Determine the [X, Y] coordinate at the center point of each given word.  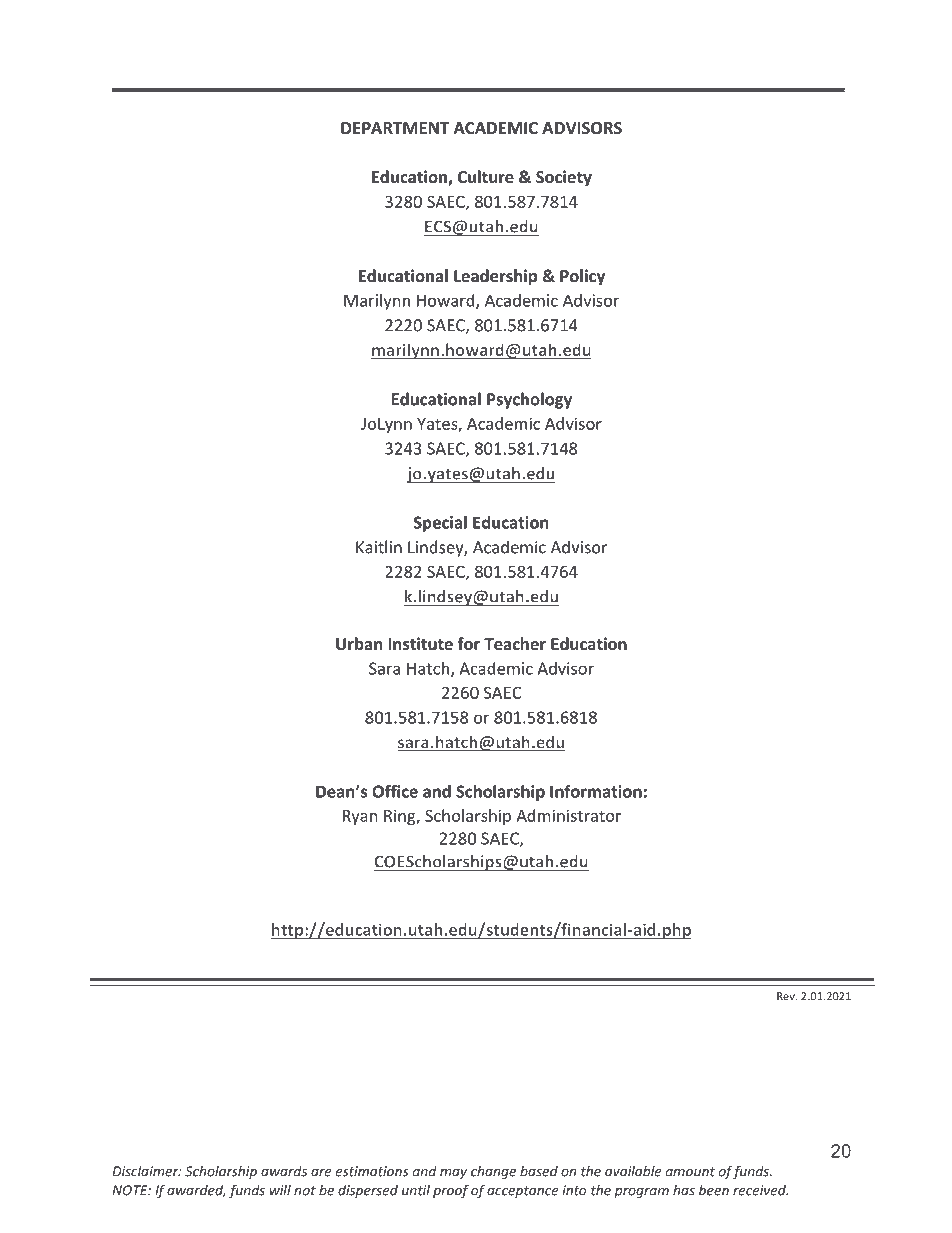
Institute [420, 643]
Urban [359, 643]
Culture [486, 176]
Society [564, 178]
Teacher [515, 643]
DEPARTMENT [395, 128]
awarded [196, 1191]
